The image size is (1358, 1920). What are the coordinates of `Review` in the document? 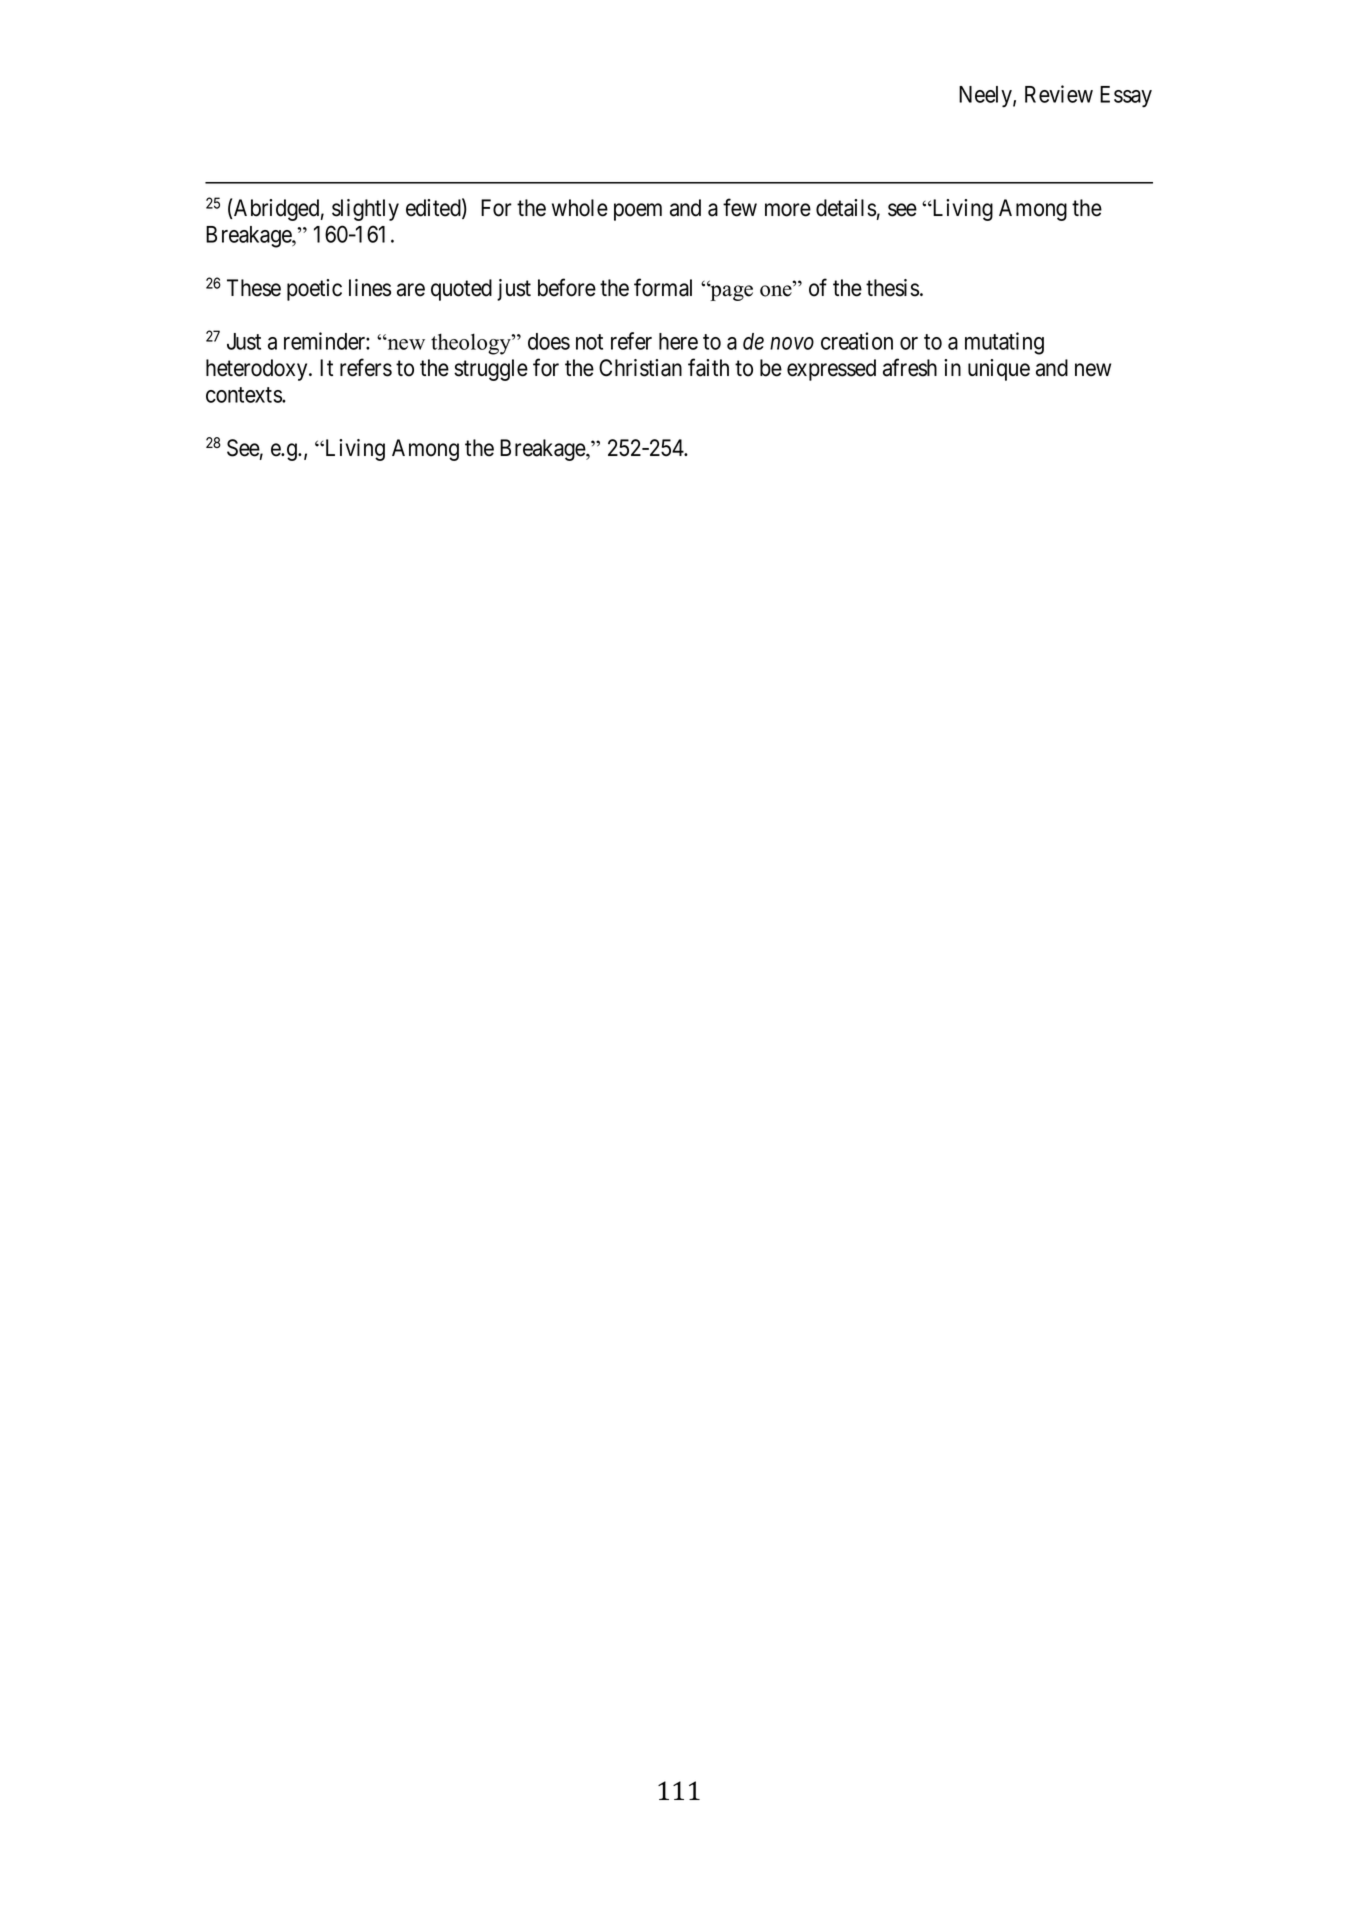 It's located at (1059, 94).
